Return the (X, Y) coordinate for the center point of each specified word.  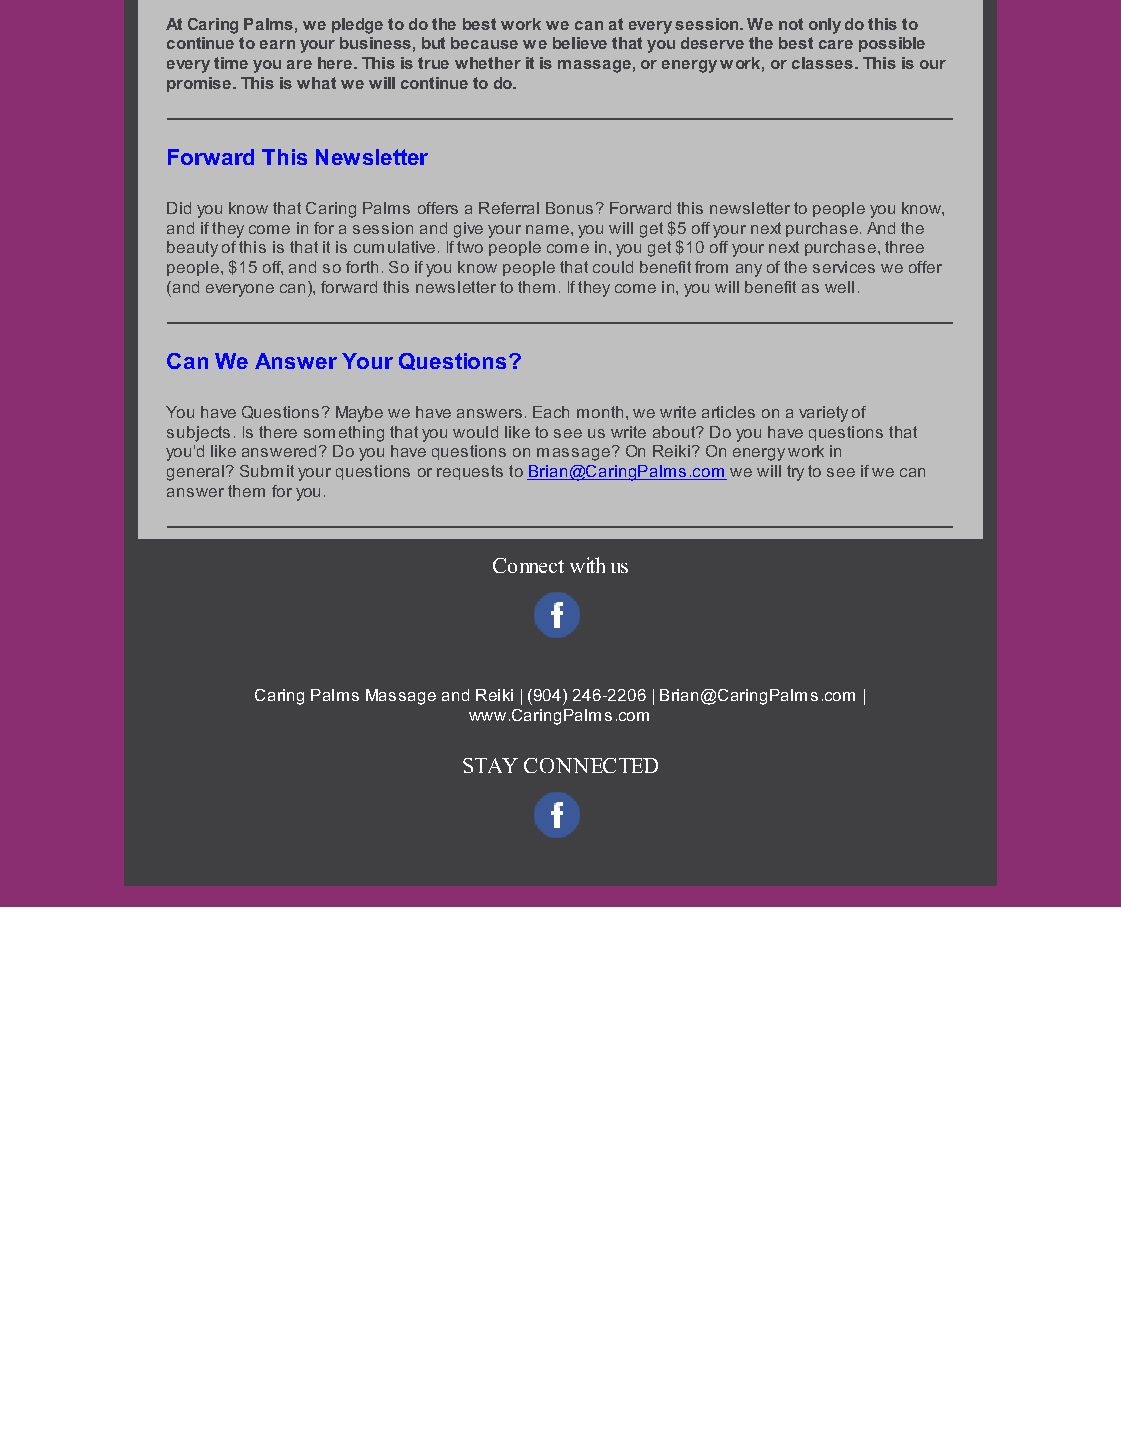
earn (277, 44)
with (587, 565)
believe (580, 43)
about (675, 432)
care (836, 44)
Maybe (359, 414)
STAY (490, 765)
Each (551, 412)
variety (823, 414)
